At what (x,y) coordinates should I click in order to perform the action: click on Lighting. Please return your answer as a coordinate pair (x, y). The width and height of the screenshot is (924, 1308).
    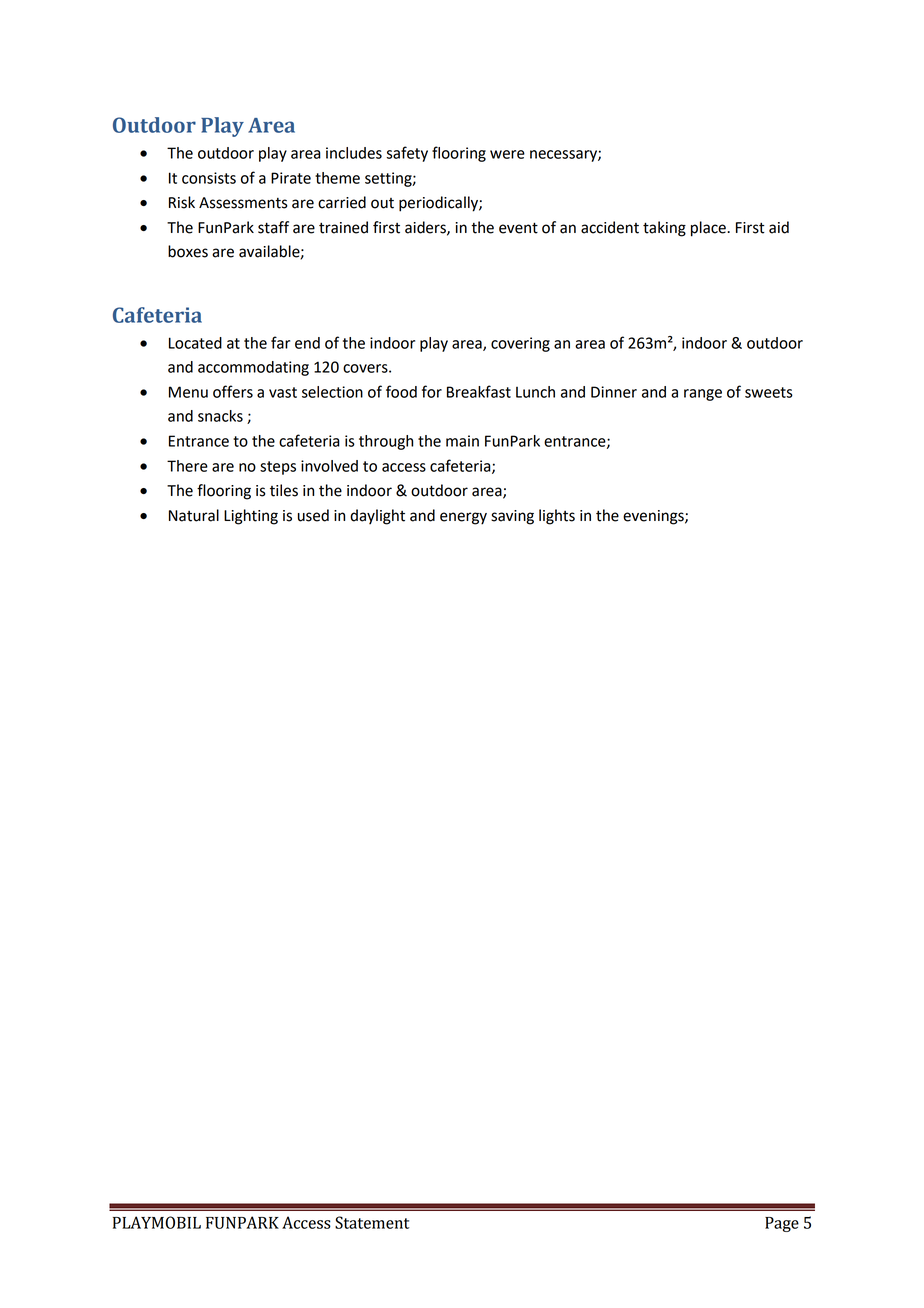
    Looking at the image, I should click on (251, 517).
